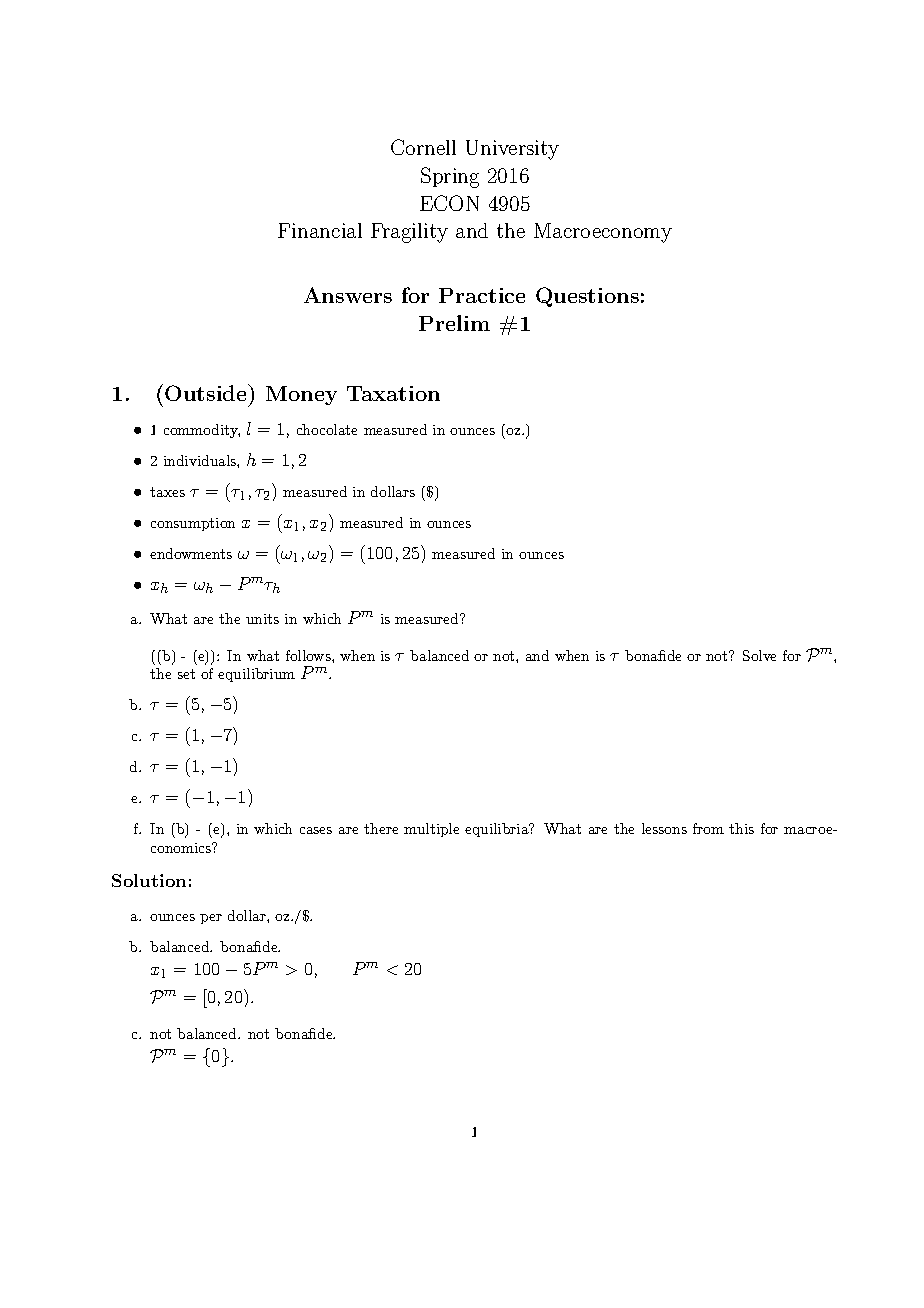  What do you see at coordinates (431, 830) in the page?
I see `multiple` at bounding box center [431, 830].
